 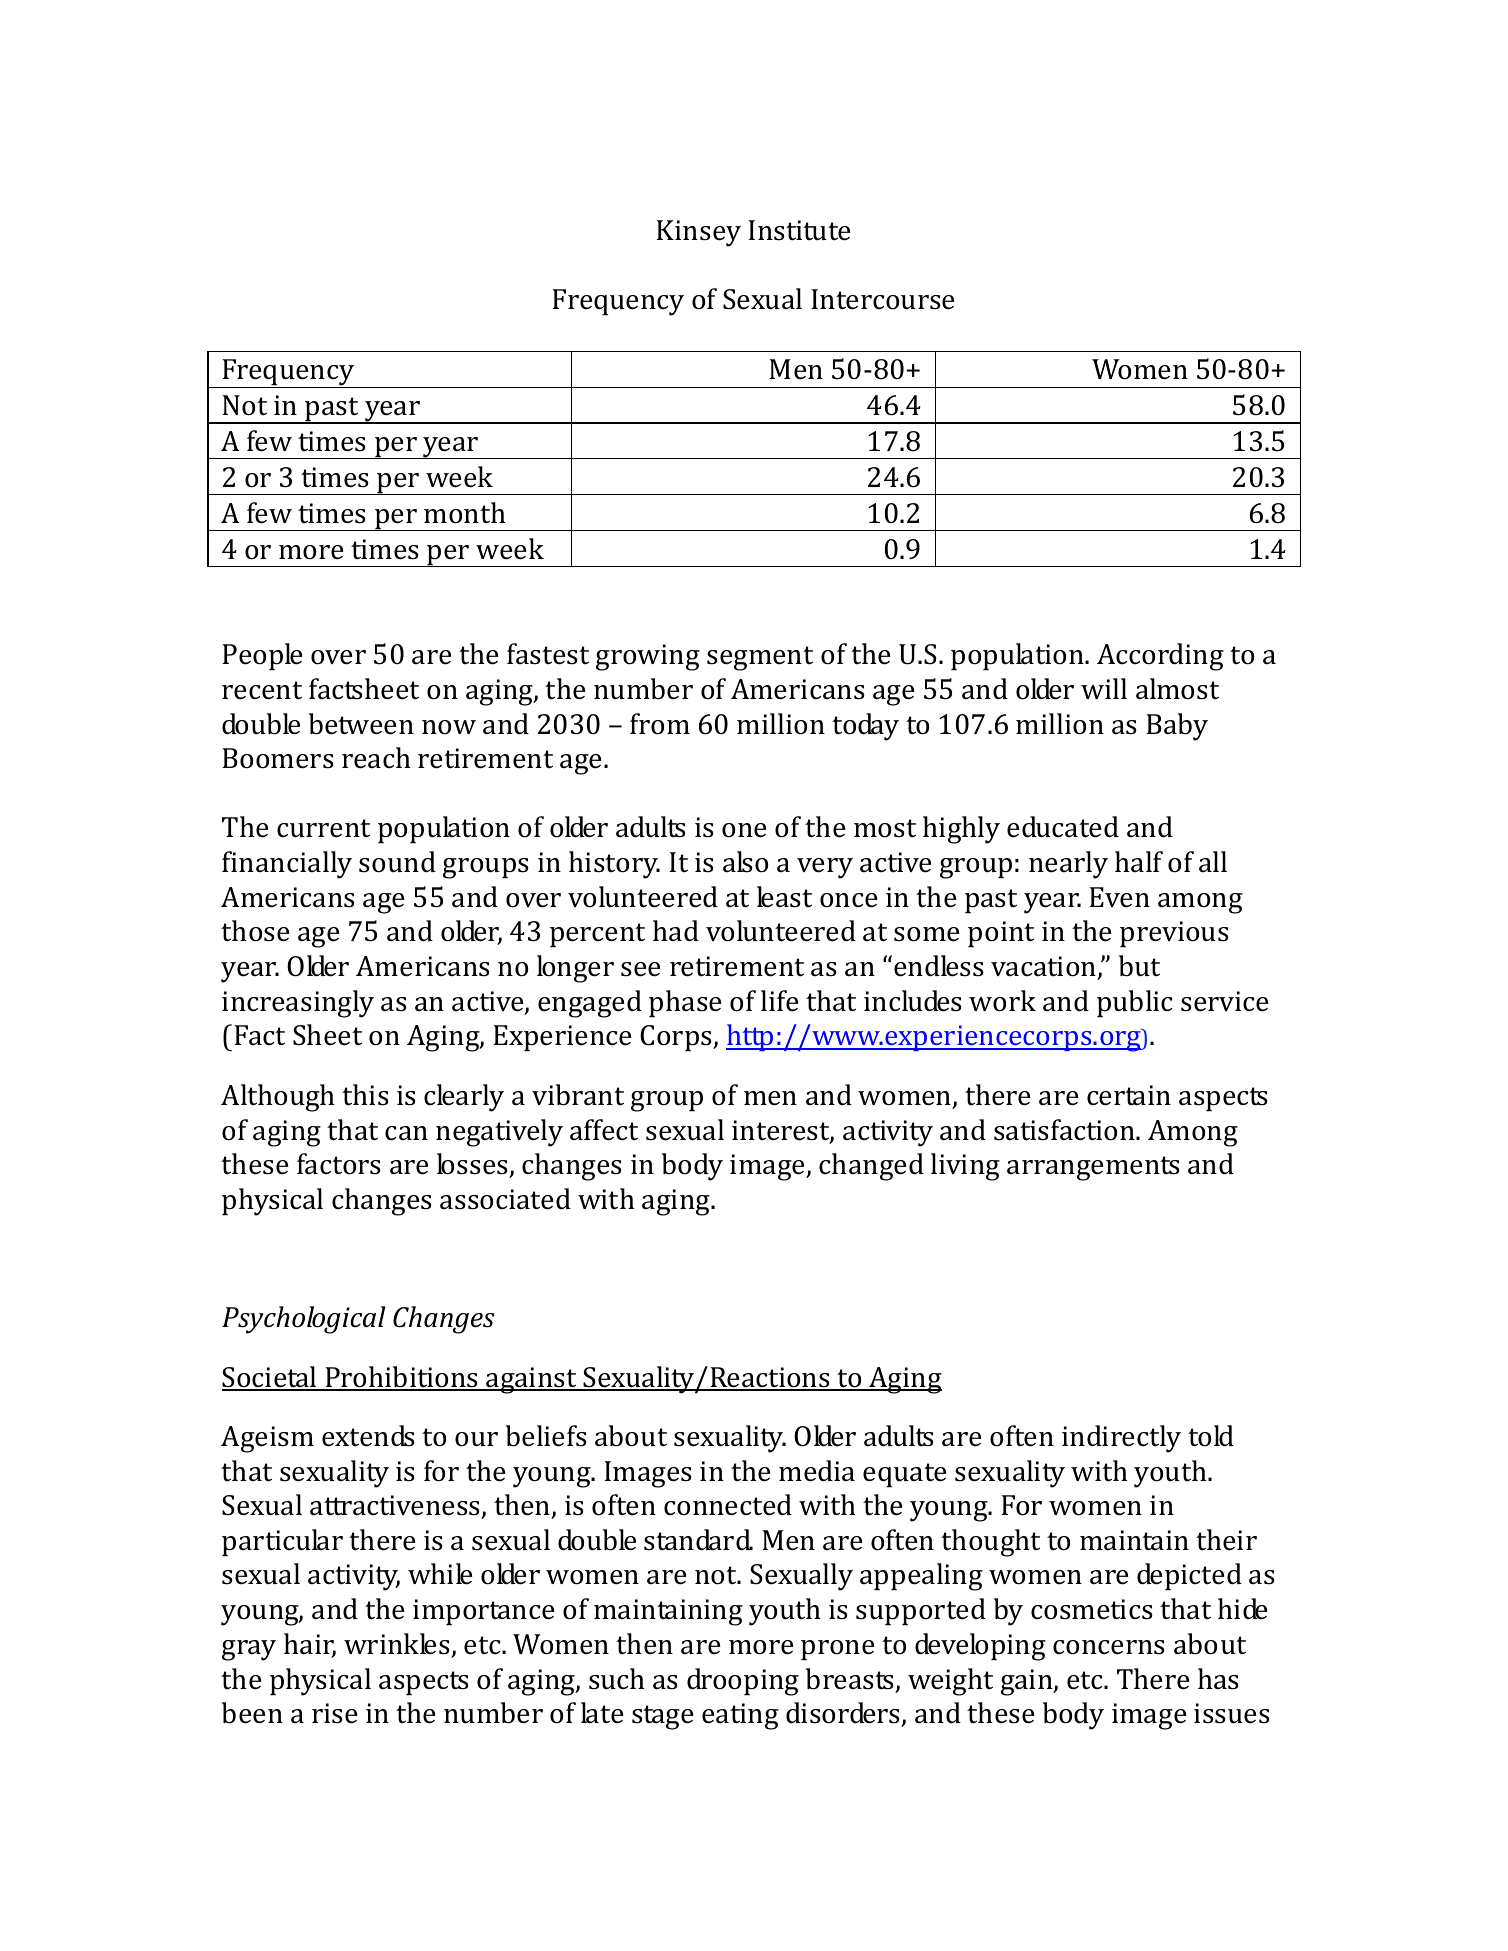 What do you see at coordinates (1139, 966) in the screenshot?
I see `but` at bounding box center [1139, 966].
